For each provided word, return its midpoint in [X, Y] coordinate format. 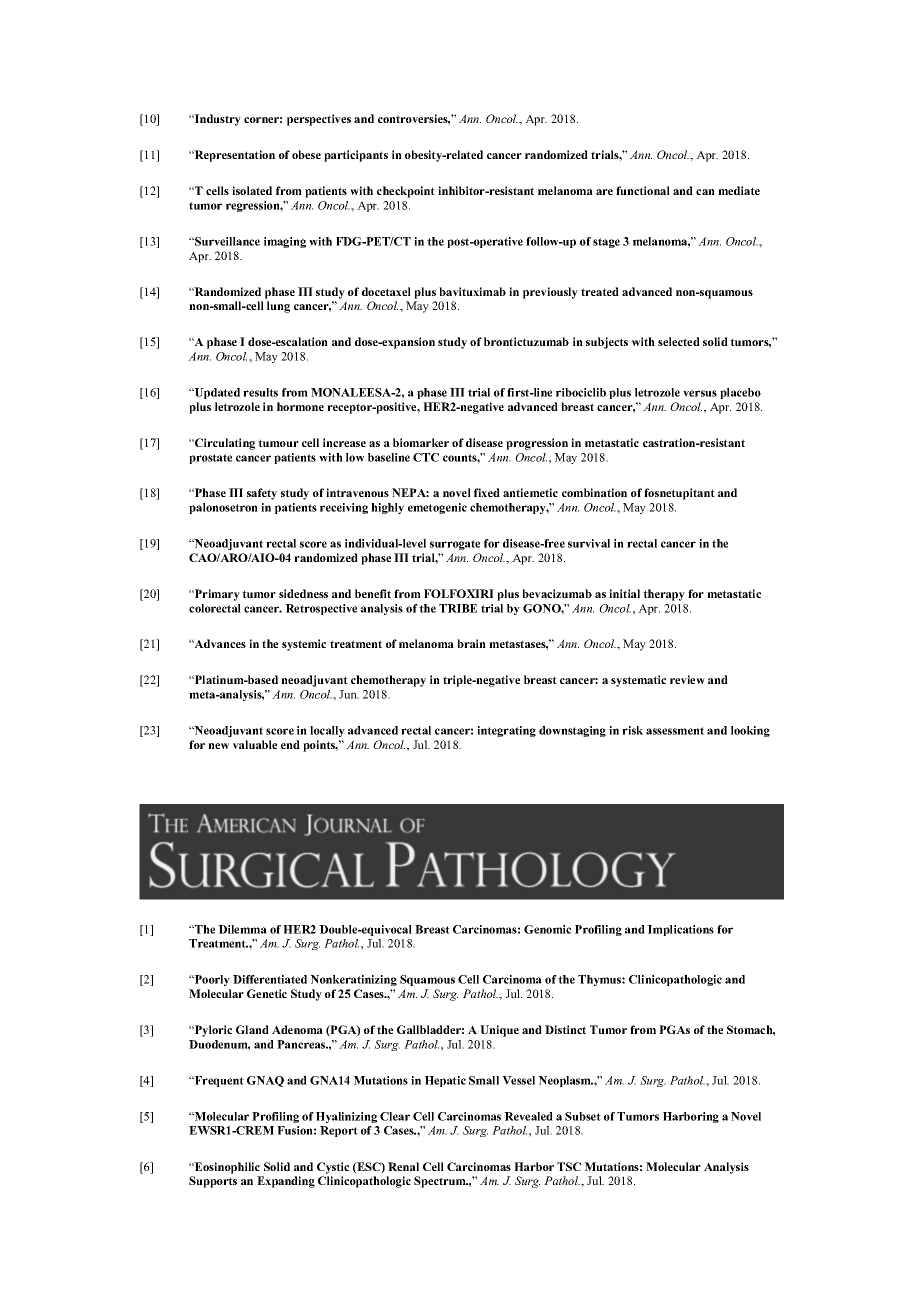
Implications [680, 930]
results [260, 392]
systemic [304, 645]
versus [700, 393]
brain [471, 643]
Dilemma [242, 929]
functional [643, 190]
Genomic [547, 929]
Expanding [286, 1182]
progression [537, 444]
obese [306, 154]
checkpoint [406, 192]
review [687, 679]
